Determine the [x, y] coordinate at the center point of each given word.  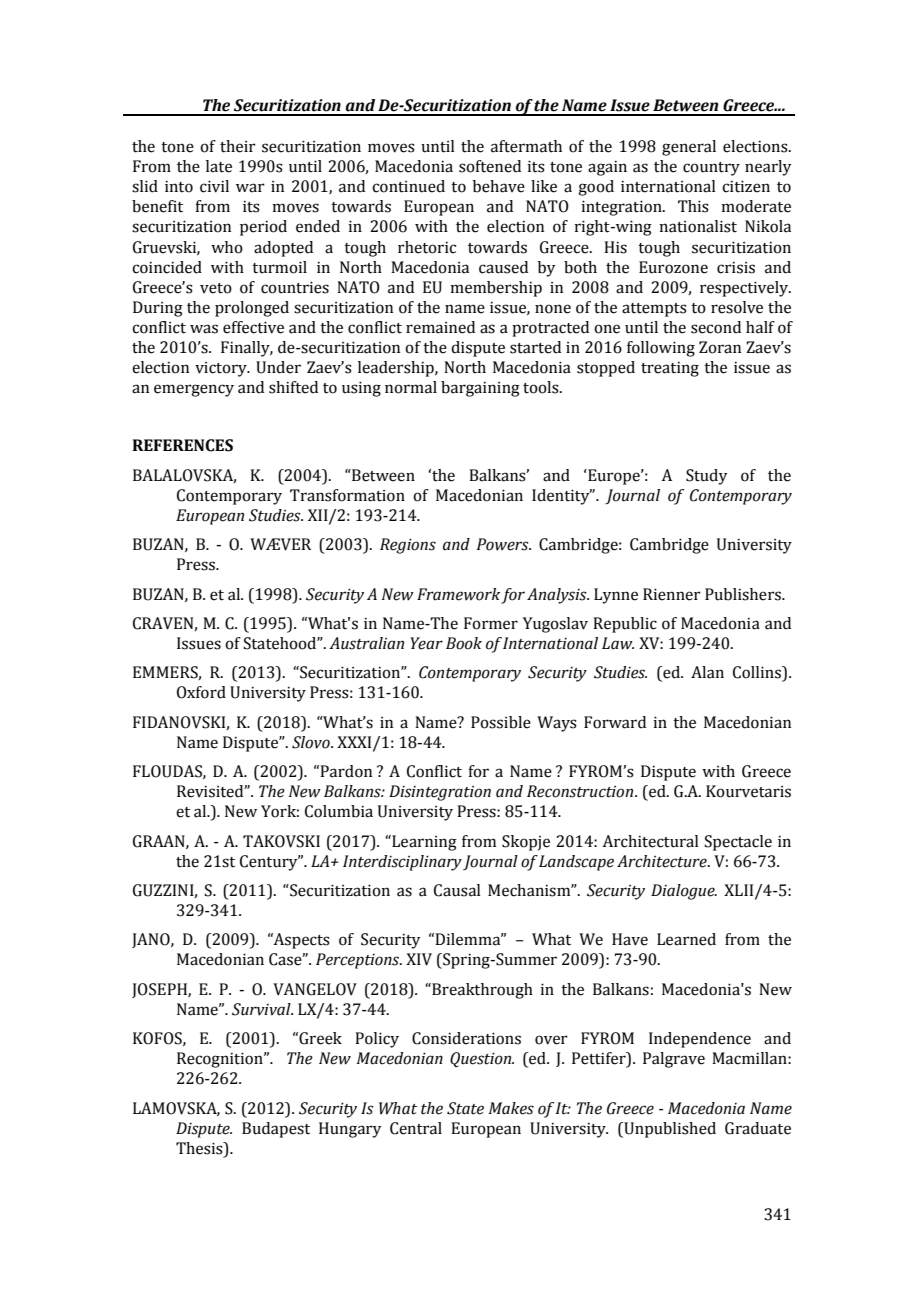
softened [490, 166]
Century [270, 863]
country [711, 169]
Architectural [650, 841]
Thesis [200, 1148]
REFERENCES [183, 445]
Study [706, 477]
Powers [504, 544]
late [219, 166]
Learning [423, 843]
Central [416, 1128]
